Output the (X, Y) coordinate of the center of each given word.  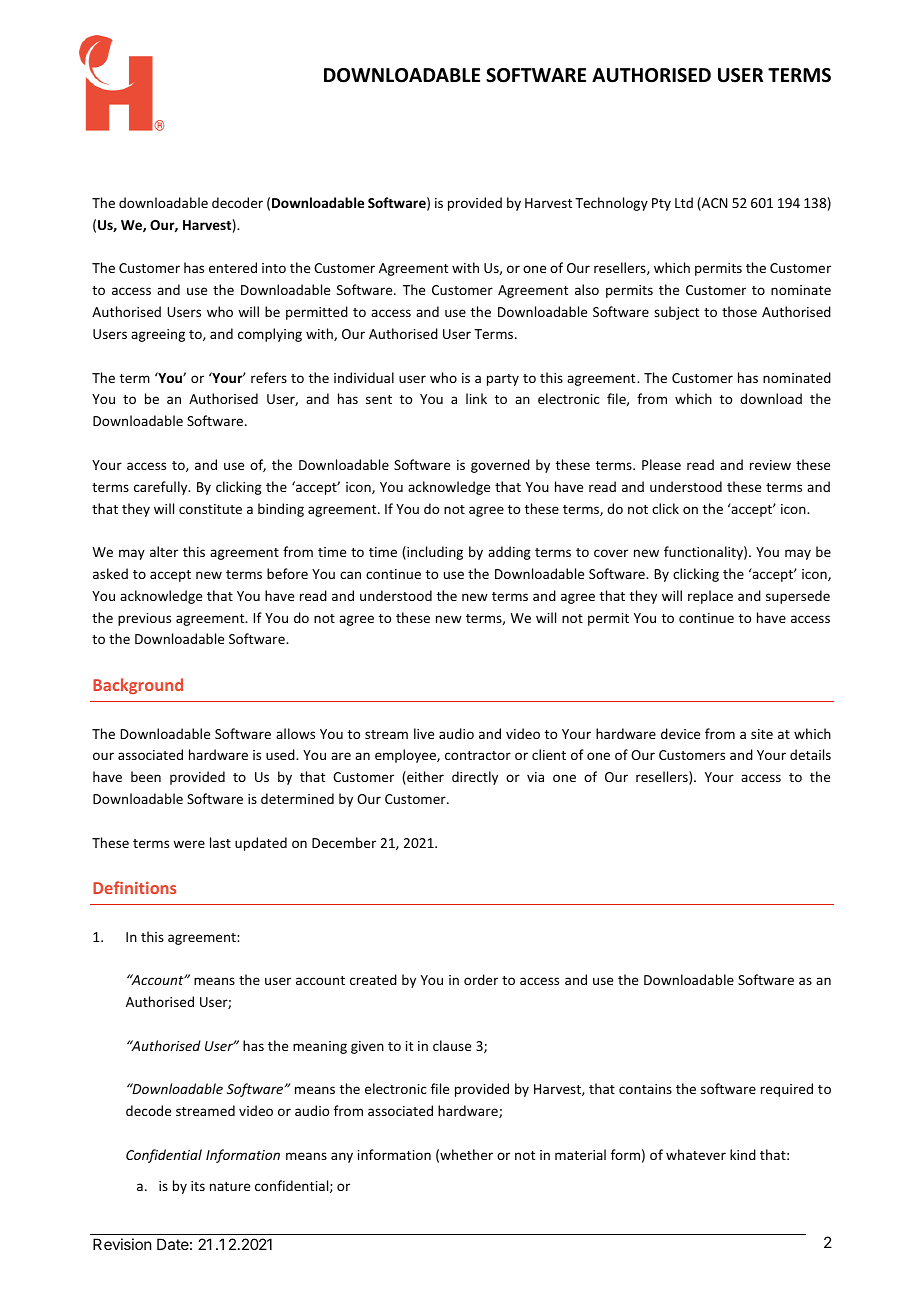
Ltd (684, 202)
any (342, 1157)
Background (138, 686)
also (587, 289)
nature (230, 1186)
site (762, 734)
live (424, 733)
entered (233, 267)
